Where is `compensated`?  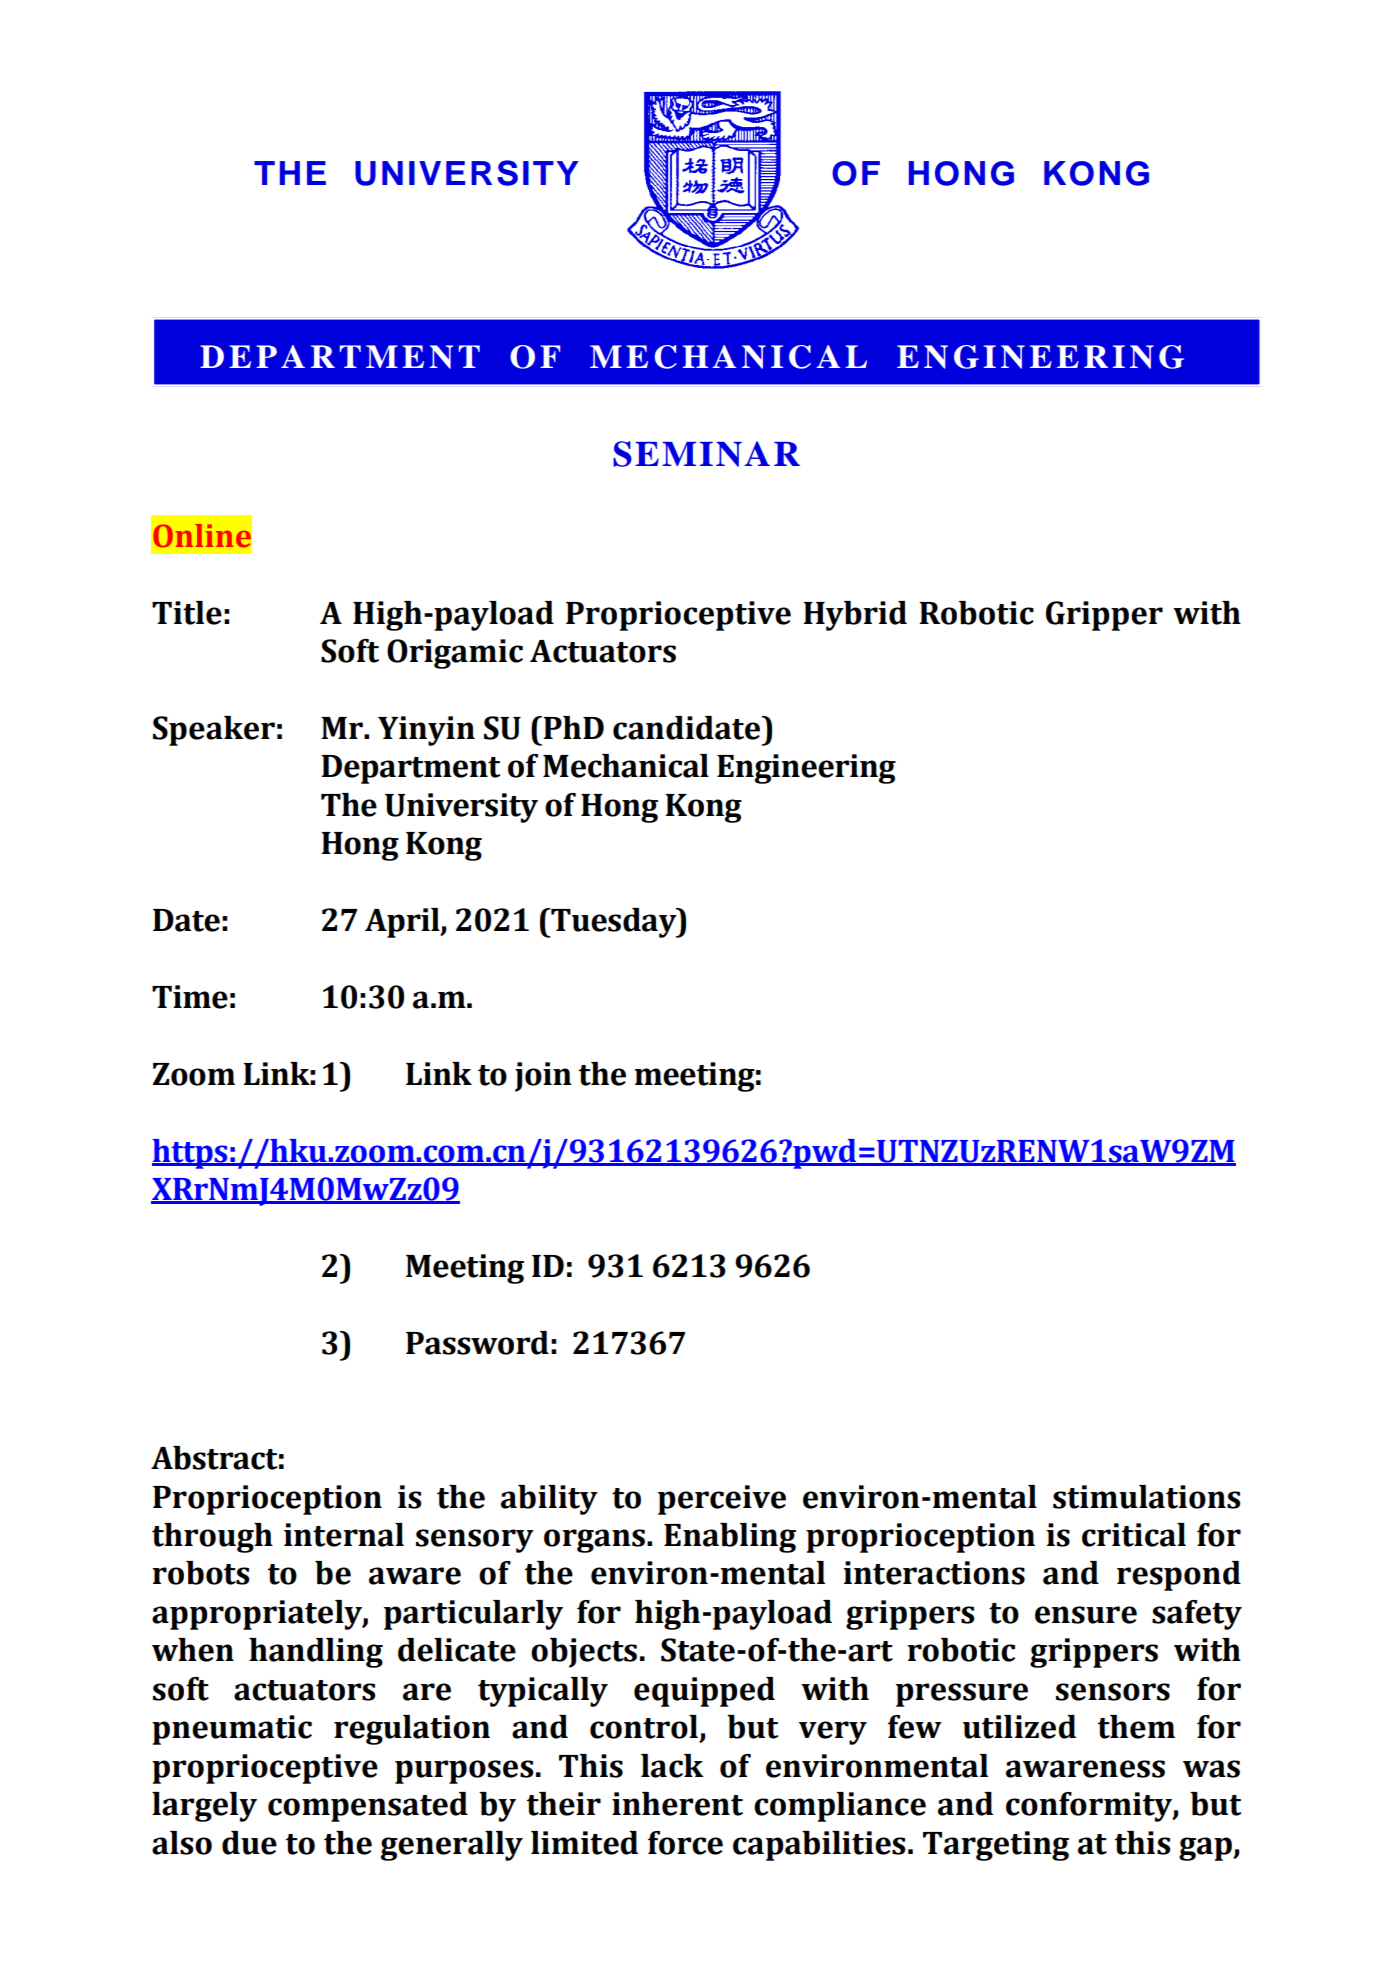 compensated is located at coordinates (368, 1807).
